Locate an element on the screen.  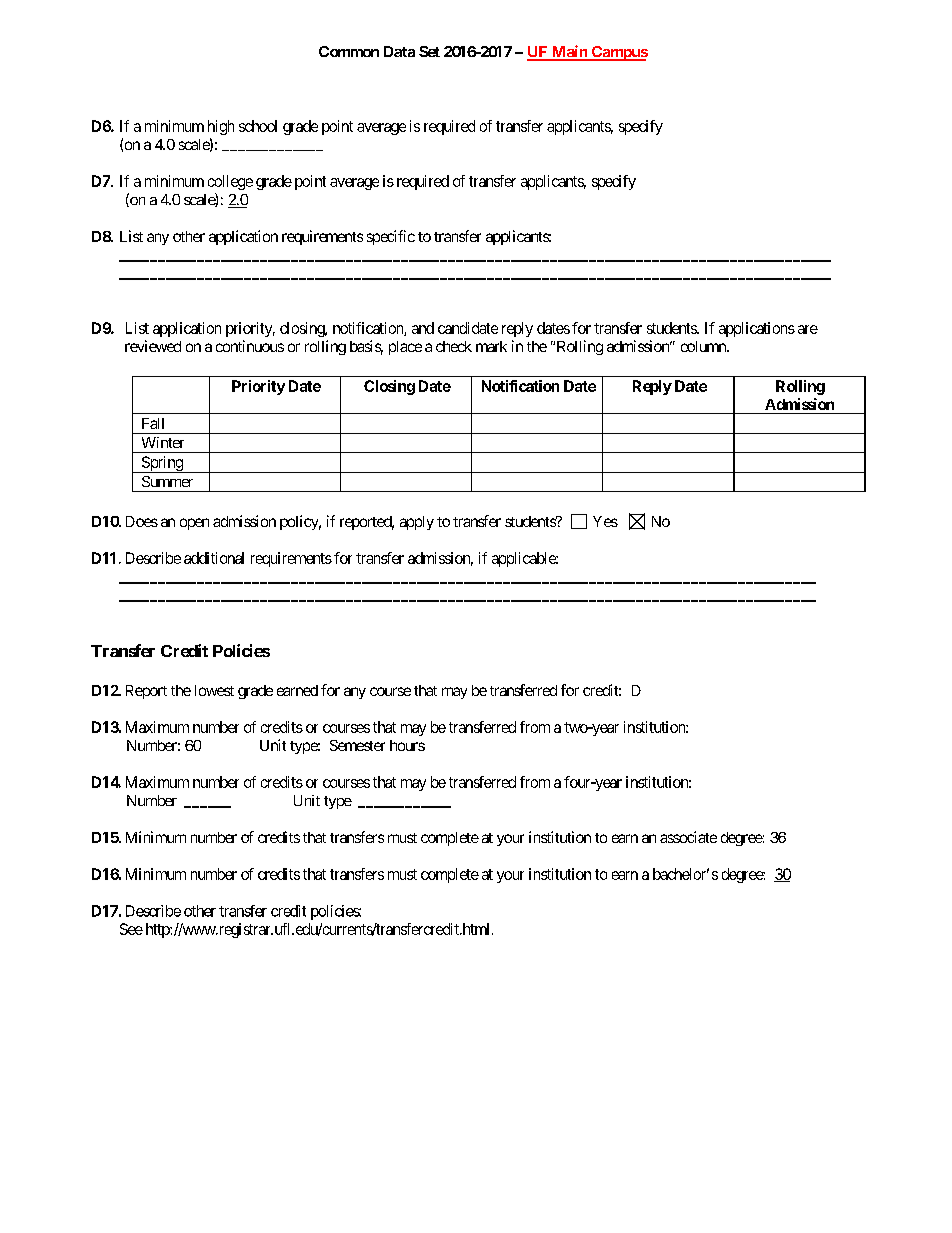
open is located at coordinates (194, 524).
